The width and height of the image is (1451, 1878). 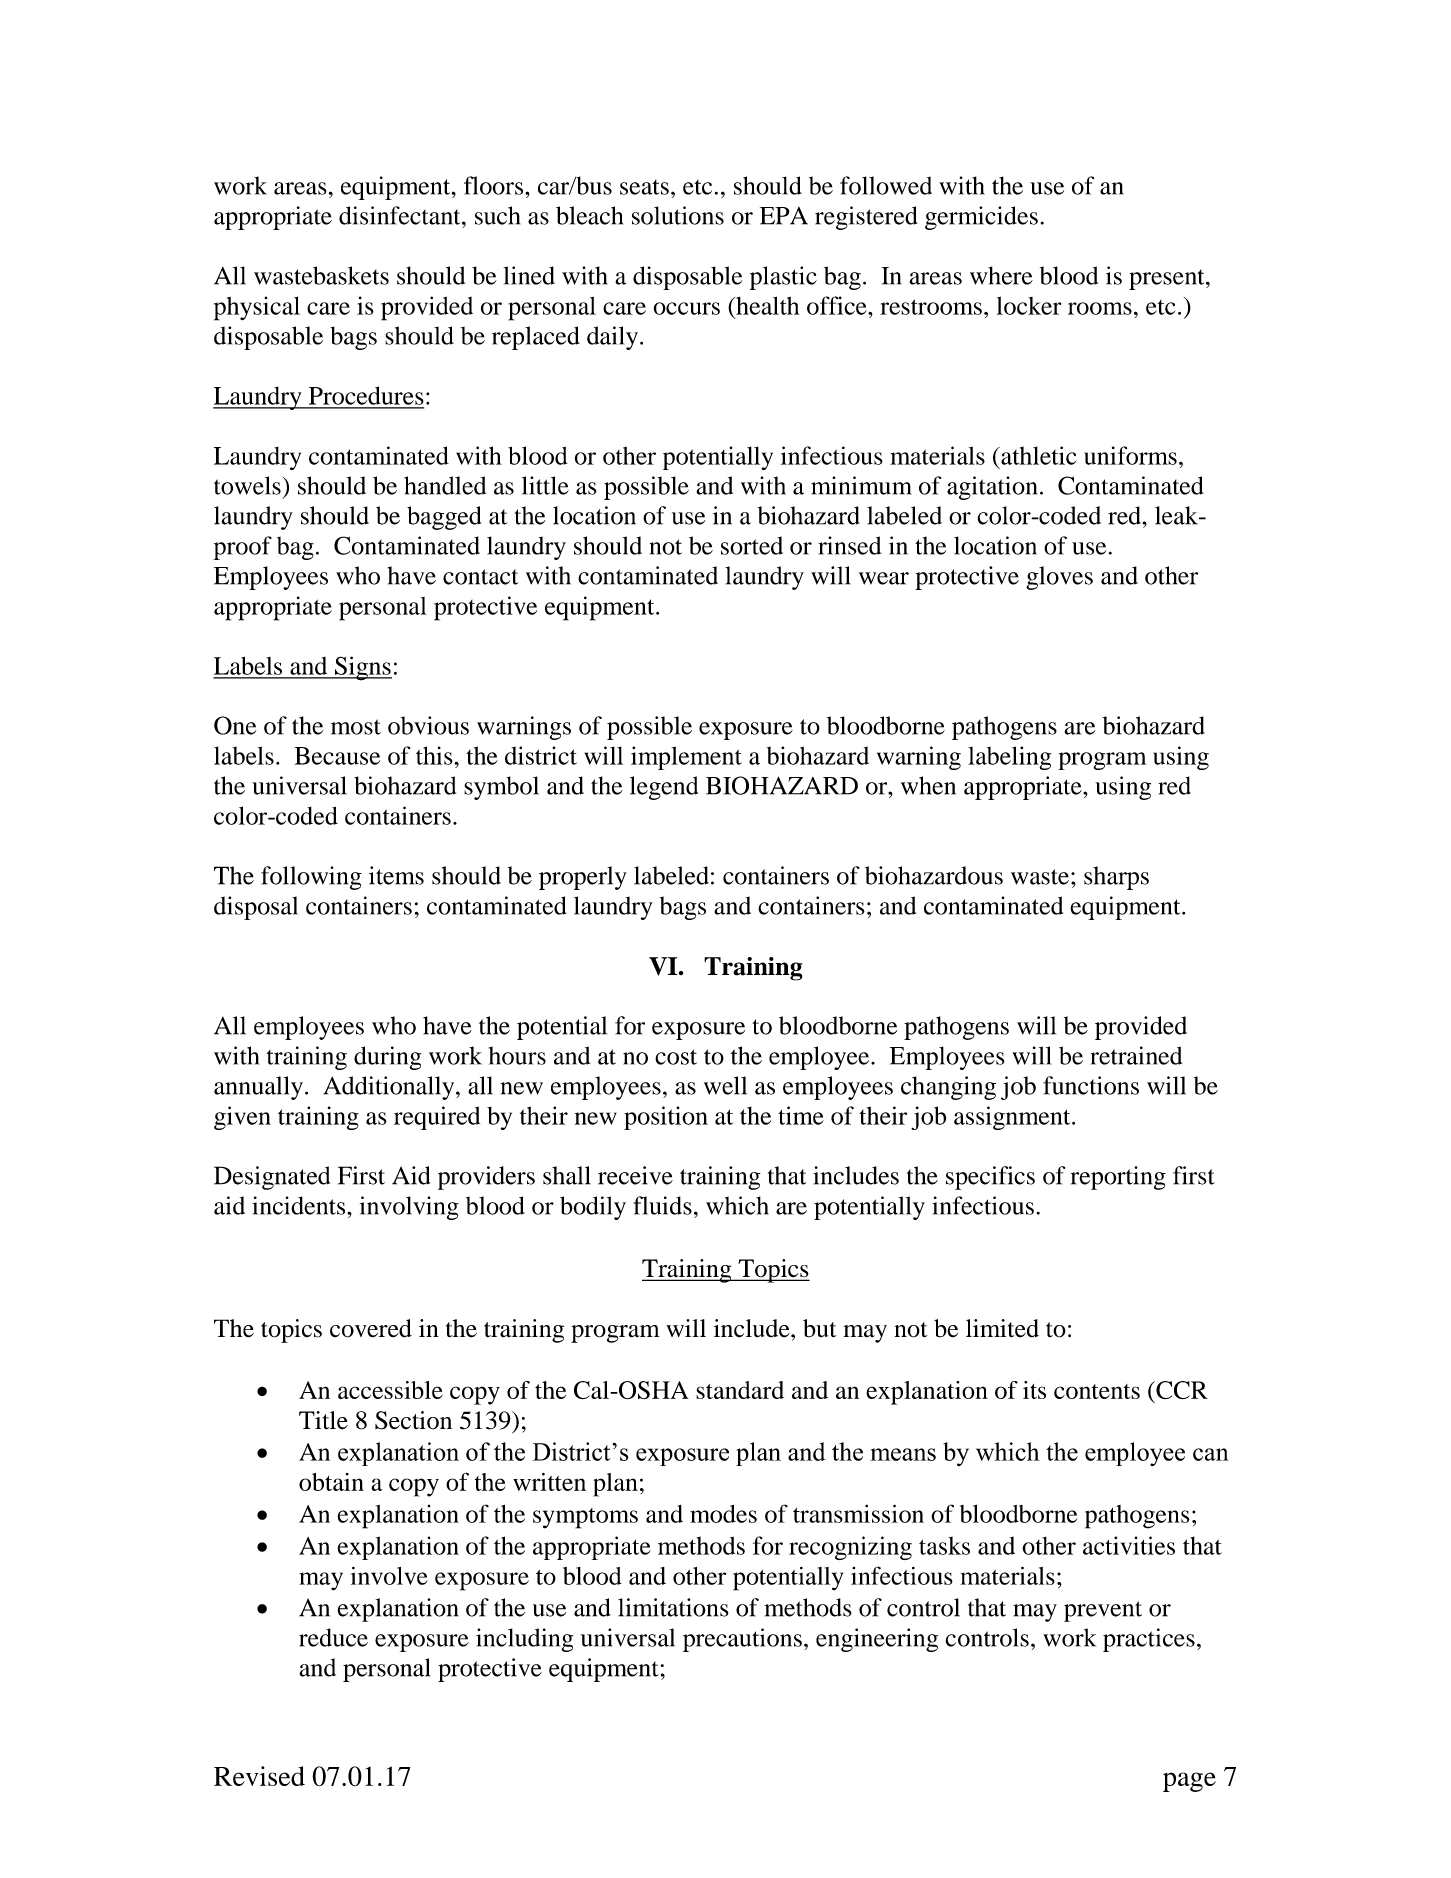 I want to click on Revised, so click(x=259, y=1776).
